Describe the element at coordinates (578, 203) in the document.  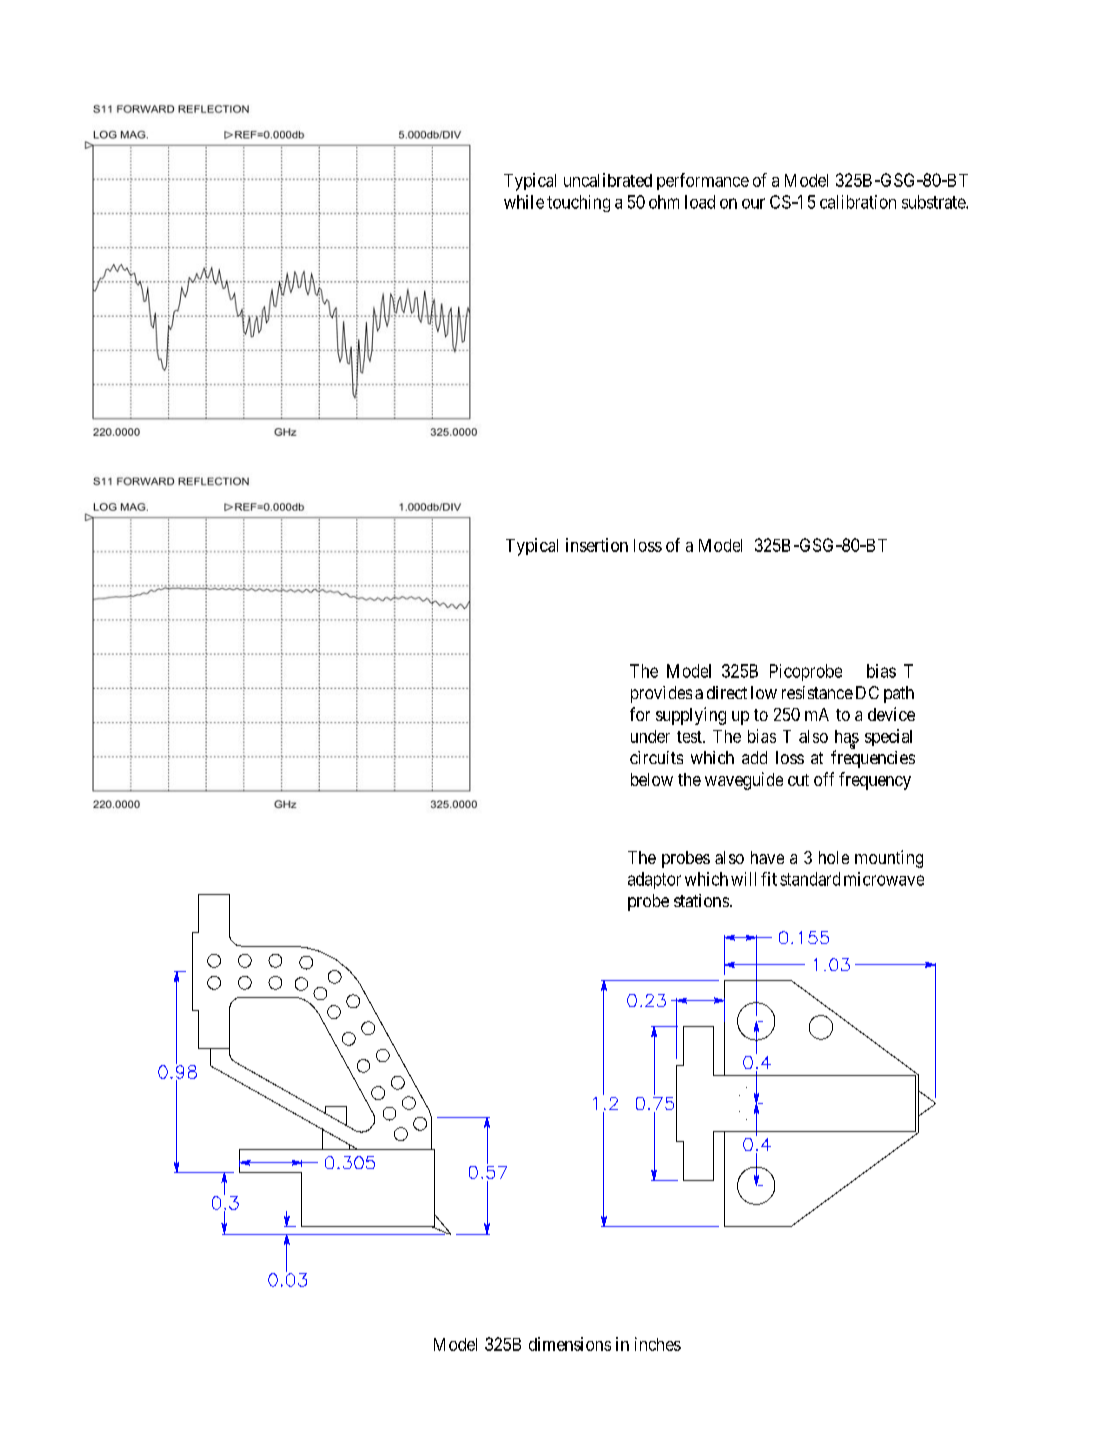
I see `touching` at that location.
